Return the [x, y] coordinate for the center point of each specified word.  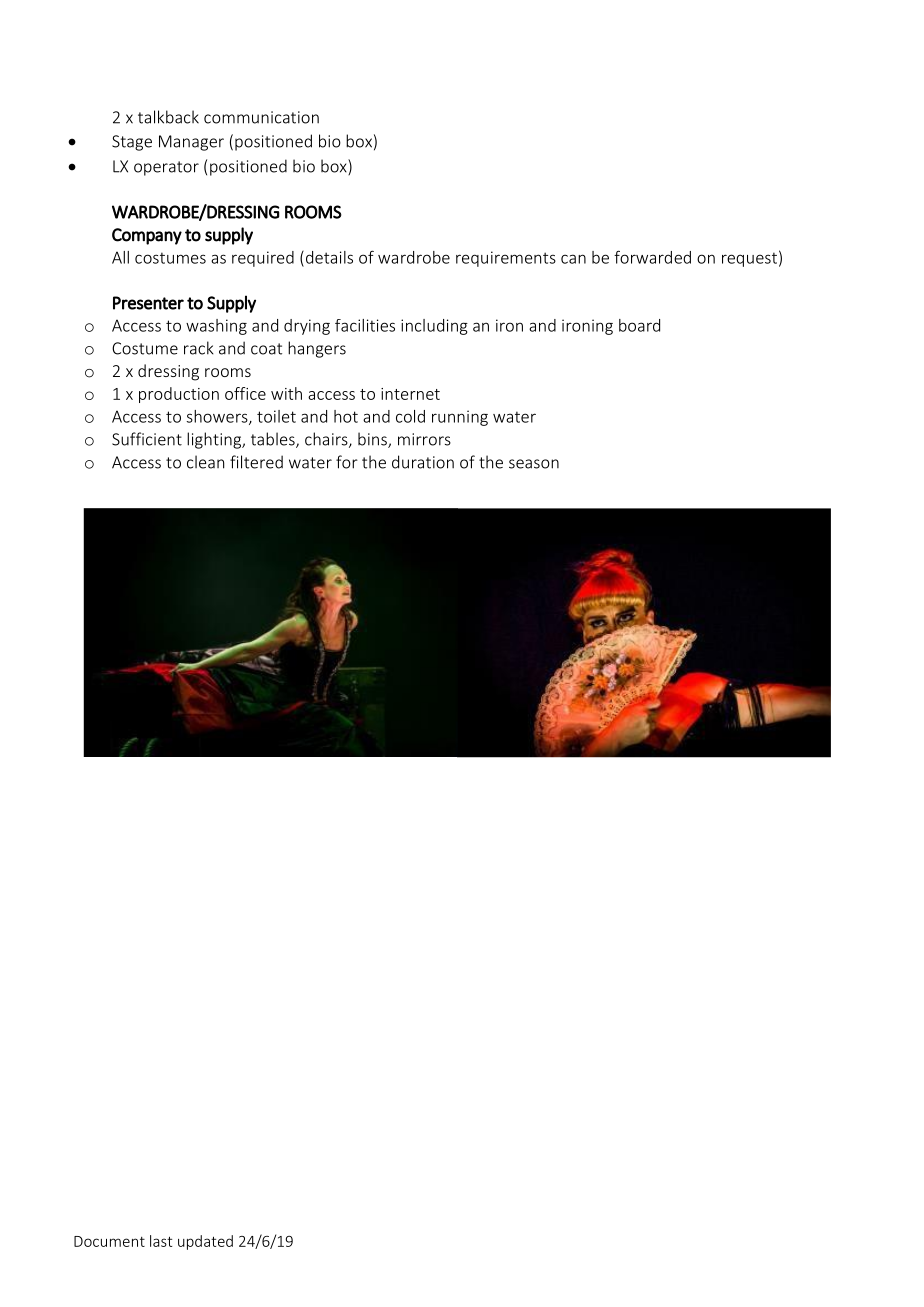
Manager [191, 143]
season [534, 464]
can [573, 259]
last [161, 1241]
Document [109, 1241]
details [328, 258]
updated [205, 1242]
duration [423, 462]
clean [205, 462]
